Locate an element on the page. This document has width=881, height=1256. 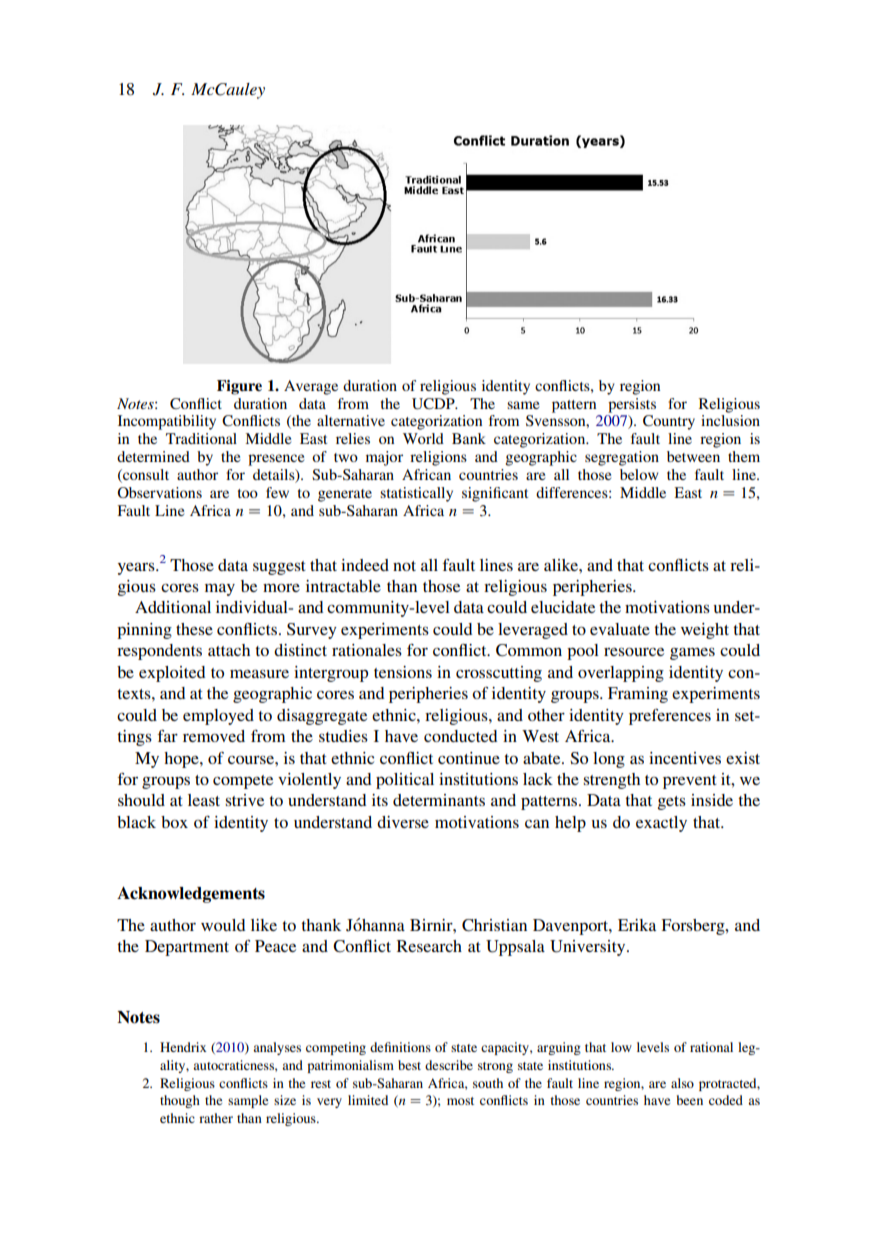
tensions is located at coordinates (403, 672).
